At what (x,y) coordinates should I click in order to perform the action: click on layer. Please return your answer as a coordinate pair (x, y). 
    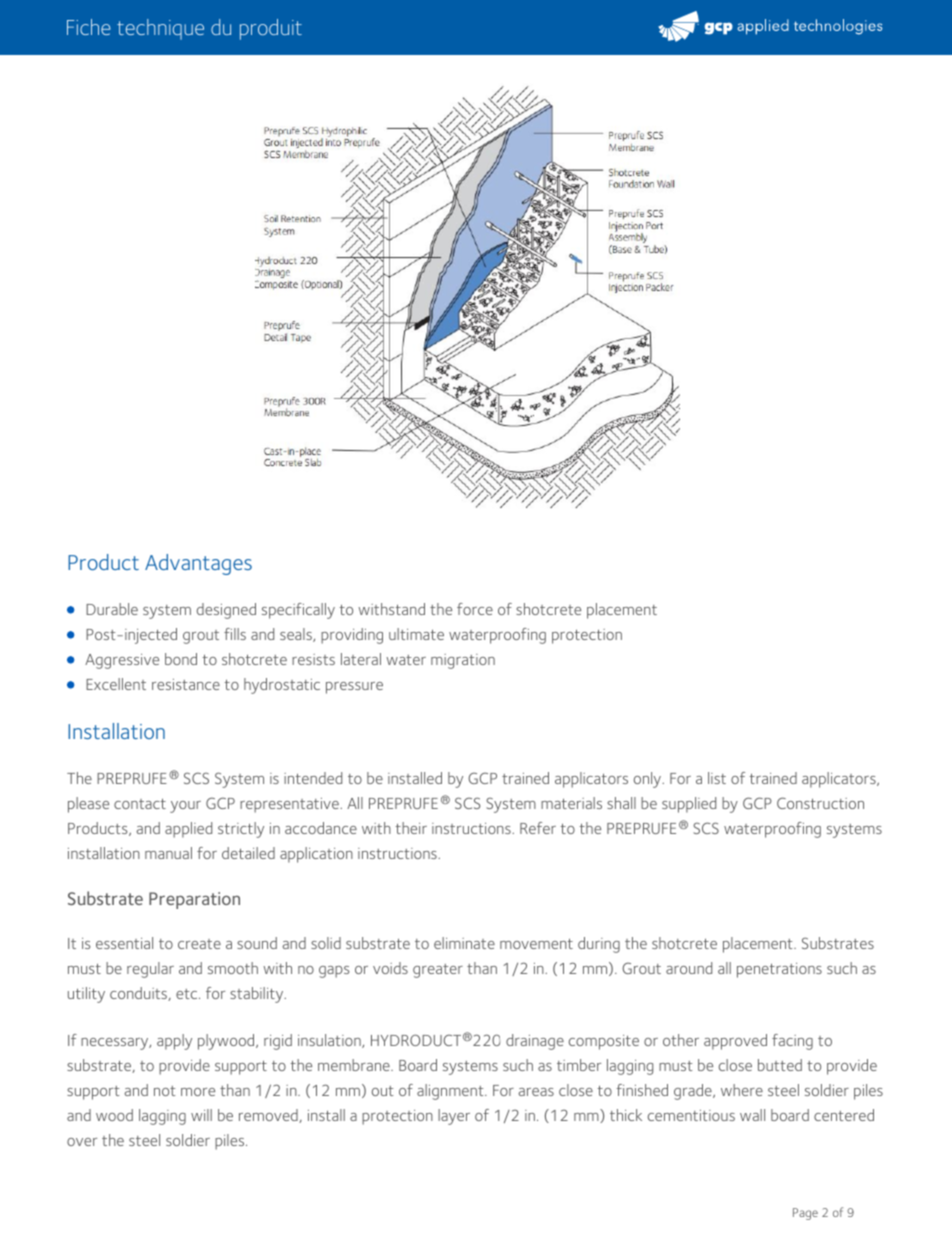
    Looking at the image, I should click on (454, 1117).
